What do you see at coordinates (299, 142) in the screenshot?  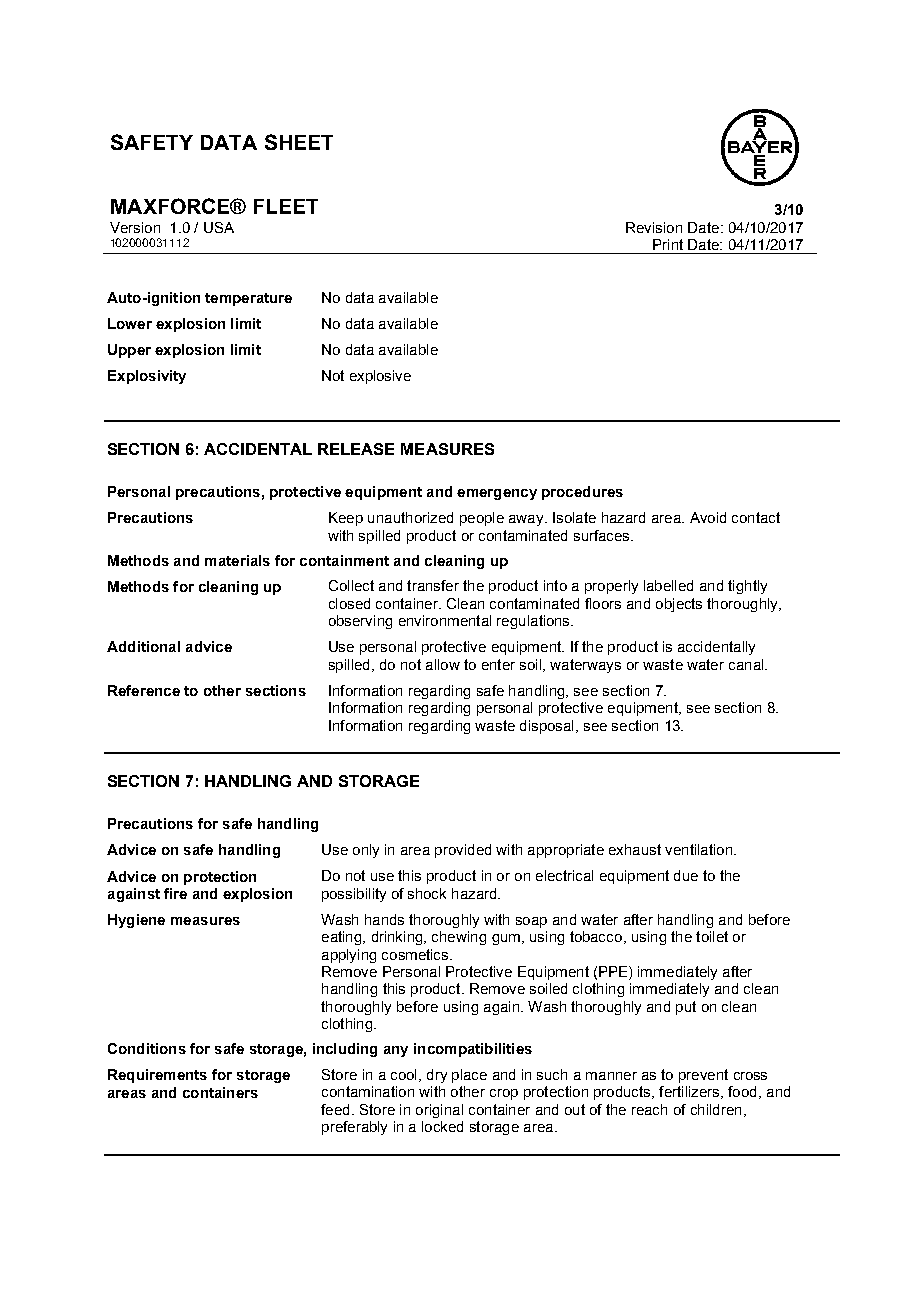 I see `SHEET` at bounding box center [299, 142].
